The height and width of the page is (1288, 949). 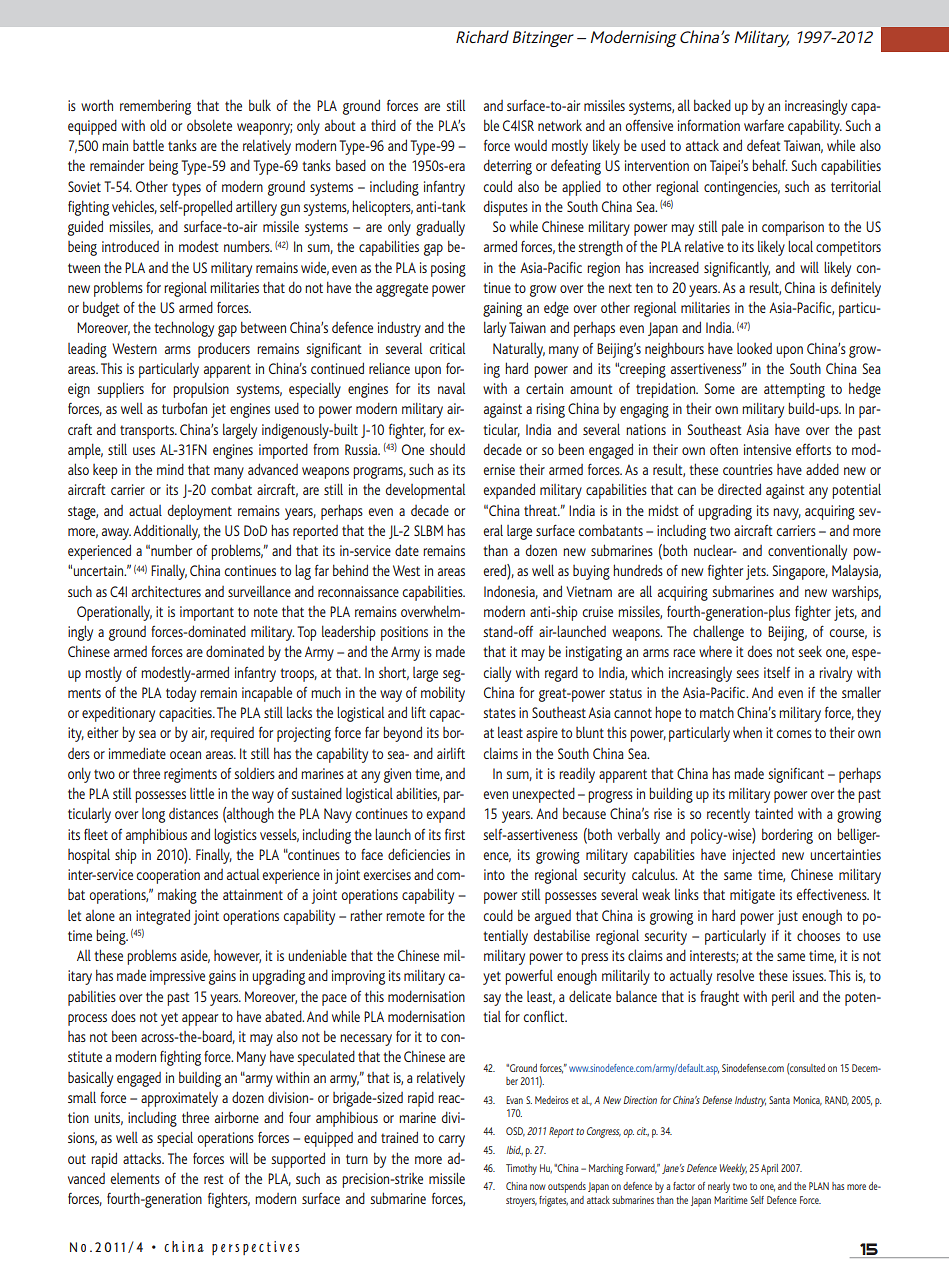 What do you see at coordinates (769, 1169) in the page?
I see `April` at bounding box center [769, 1169].
